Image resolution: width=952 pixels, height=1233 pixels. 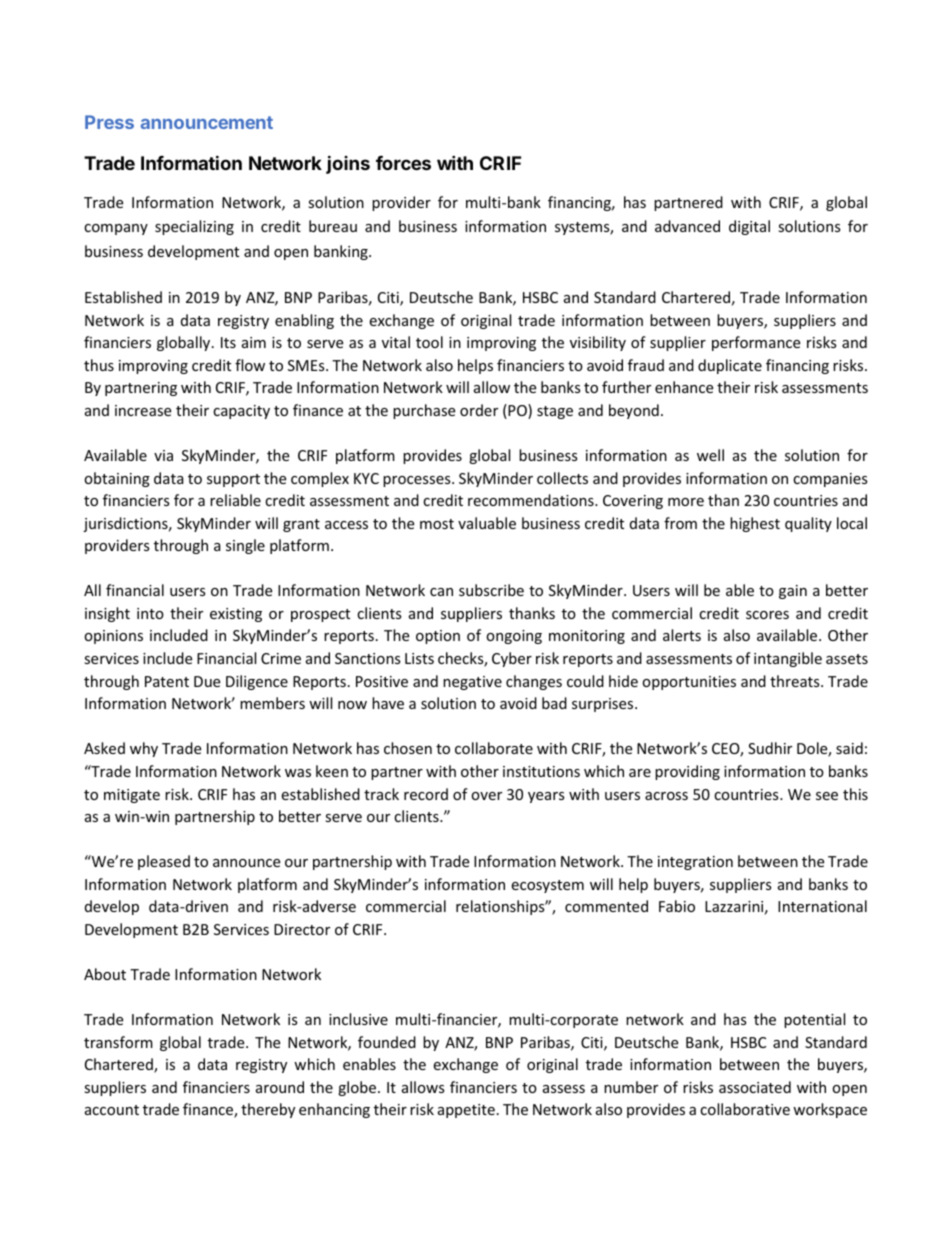 I want to click on associated, so click(x=755, y=1087).
